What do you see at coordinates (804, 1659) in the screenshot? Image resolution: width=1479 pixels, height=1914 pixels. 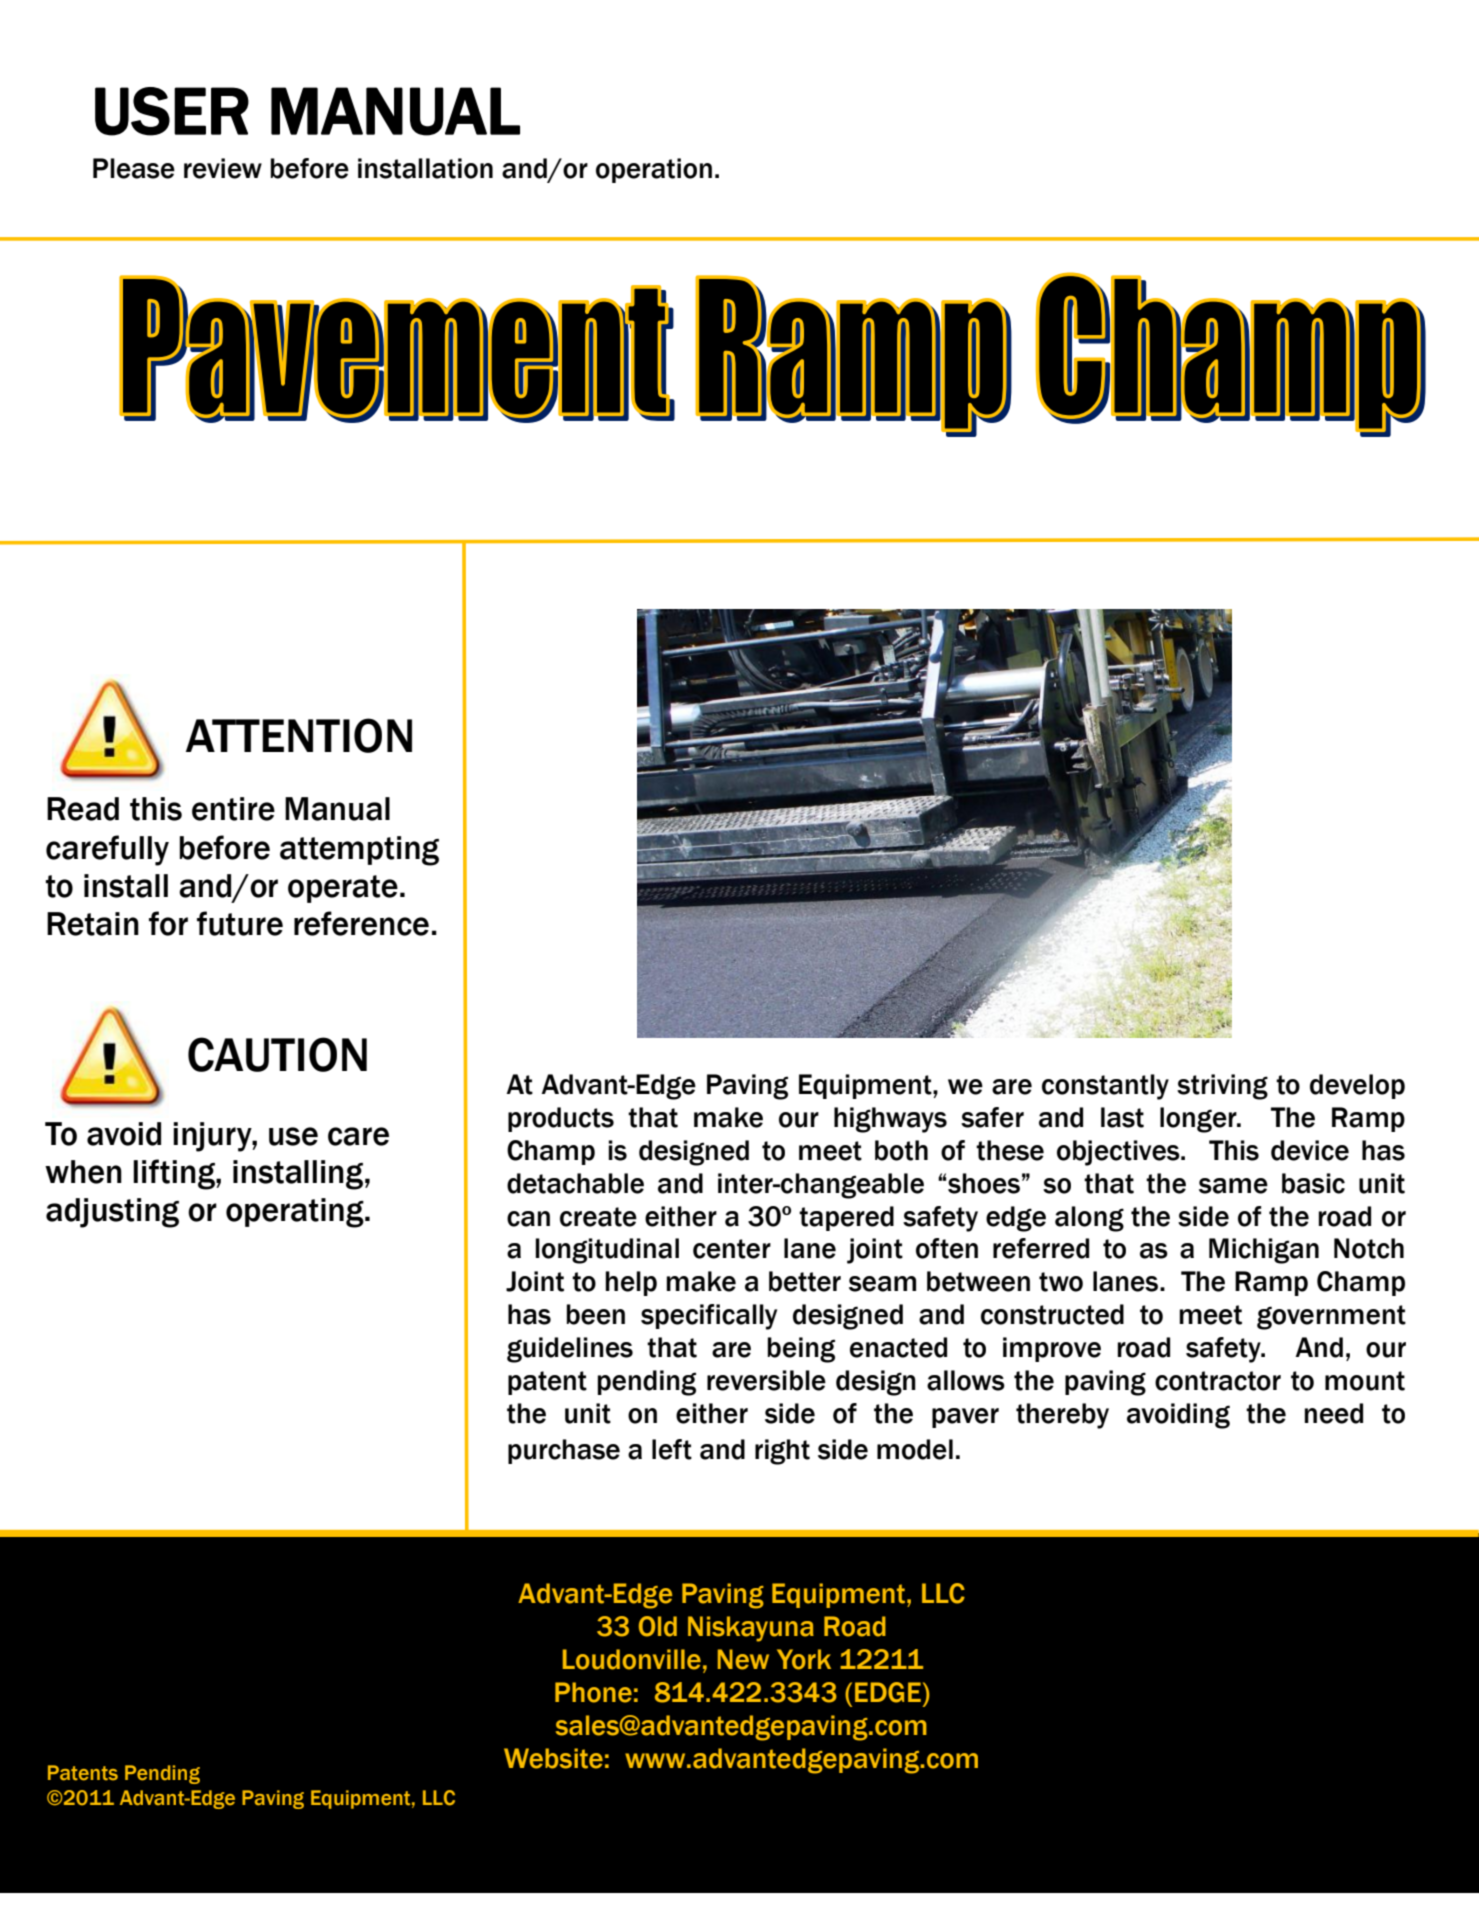 I see `York` at bounding box center [804, 1659].
